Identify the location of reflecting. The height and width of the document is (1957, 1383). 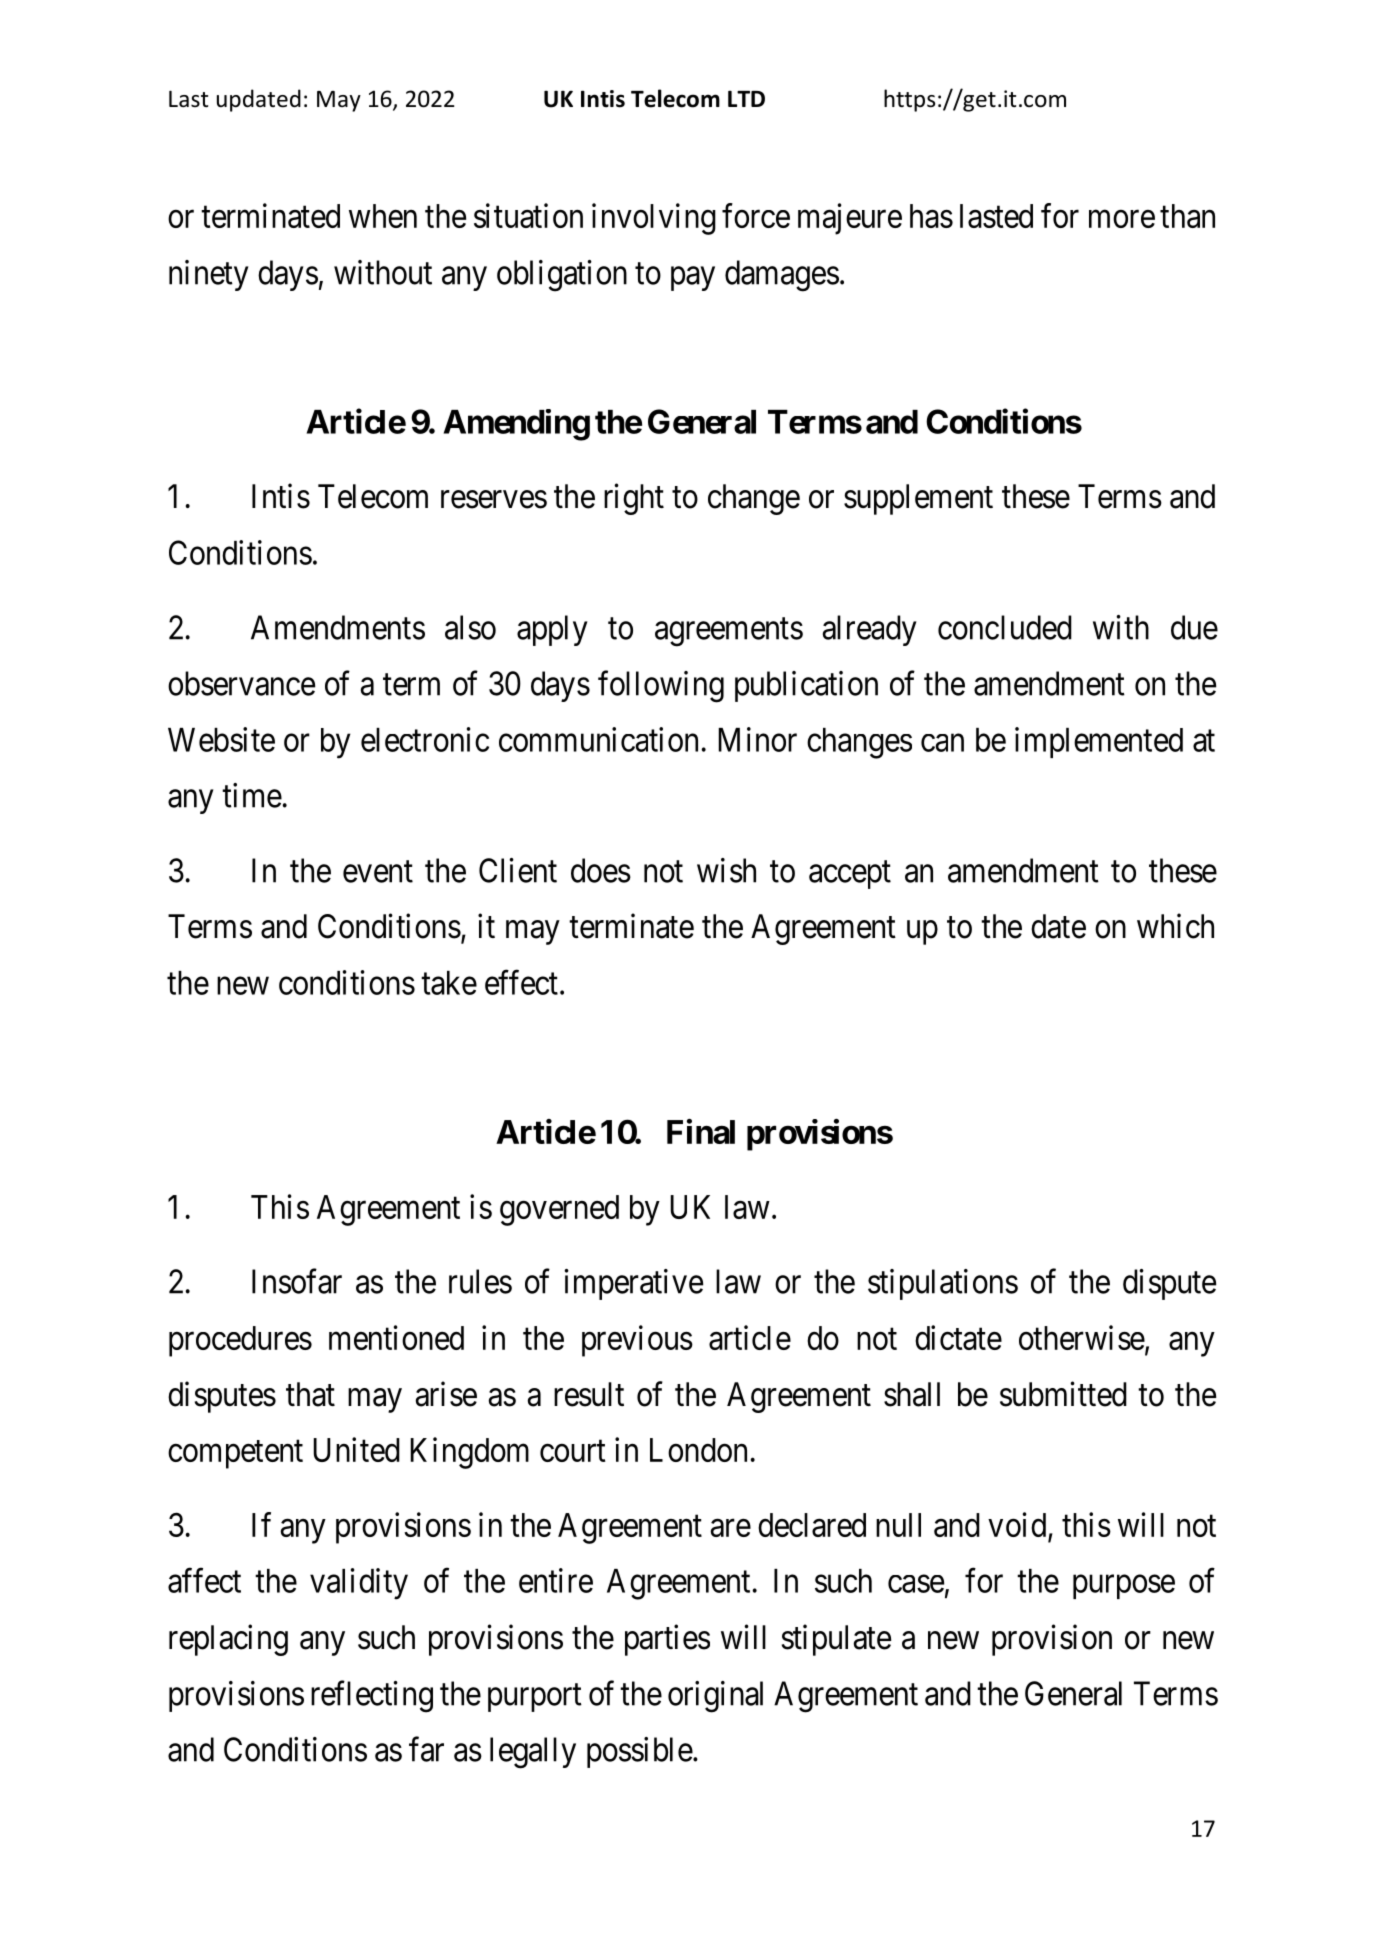
(372, 1697).
